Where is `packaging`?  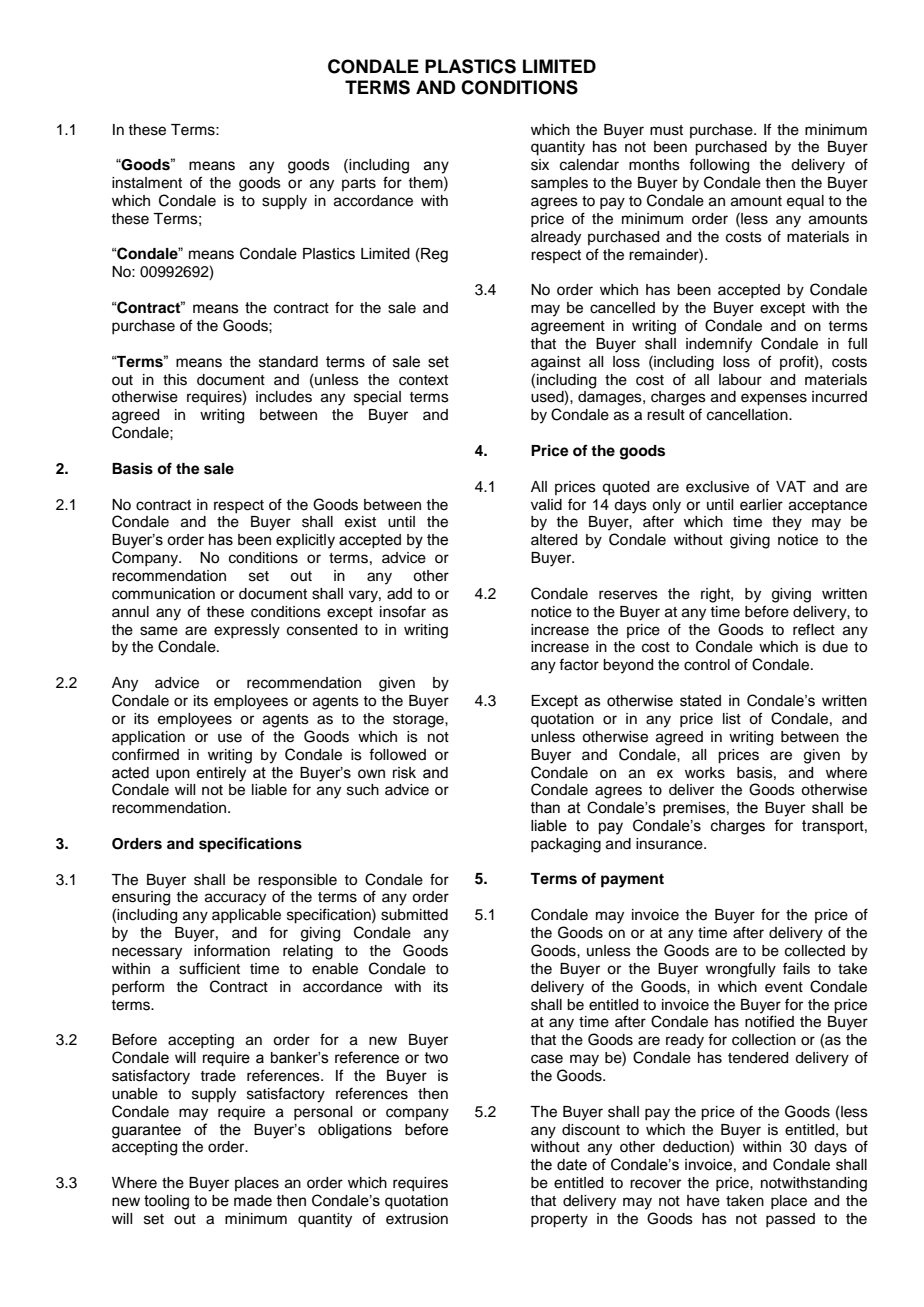 packaging is located at coordinates (566, 845).
